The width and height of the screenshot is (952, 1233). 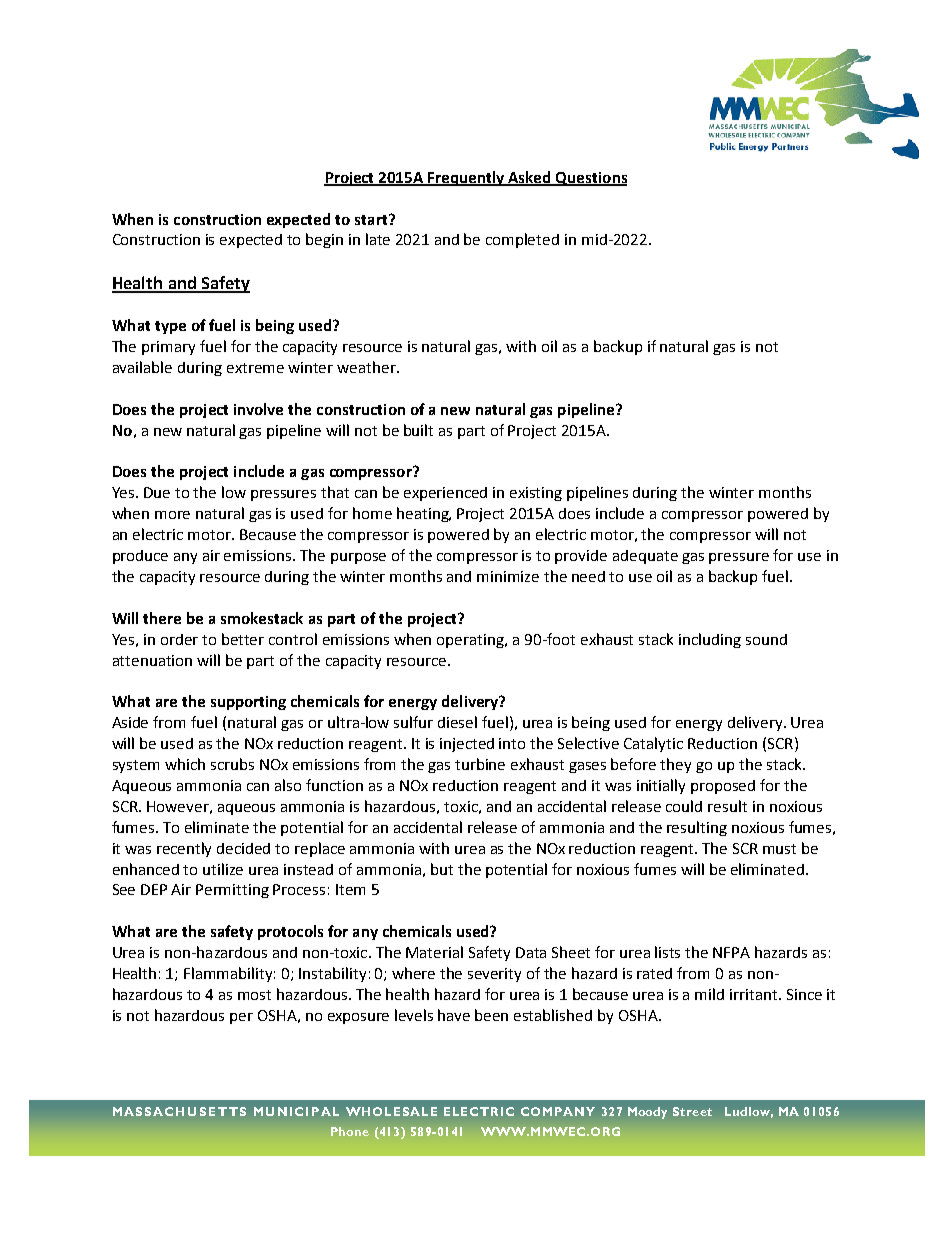 I want to click on but, so click(x=442, y=869).
